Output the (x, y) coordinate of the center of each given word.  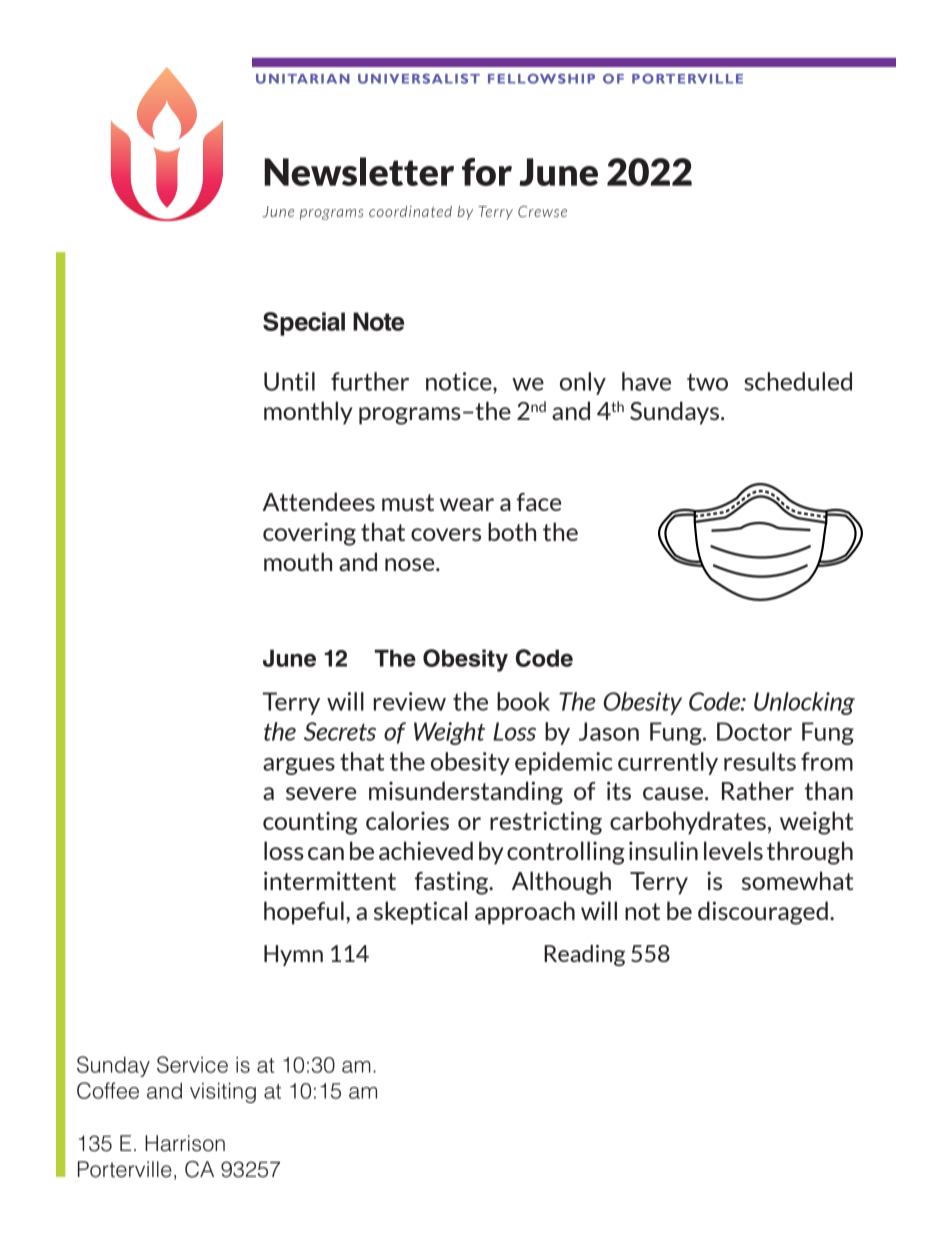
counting (310, 823)
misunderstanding (466, 793)
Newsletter (359, 171)
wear (467, 504)
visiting (223, 1093)
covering (309, 534)
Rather (758, 790)
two (707, 382)
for (487, 172)
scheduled (798, 381)
